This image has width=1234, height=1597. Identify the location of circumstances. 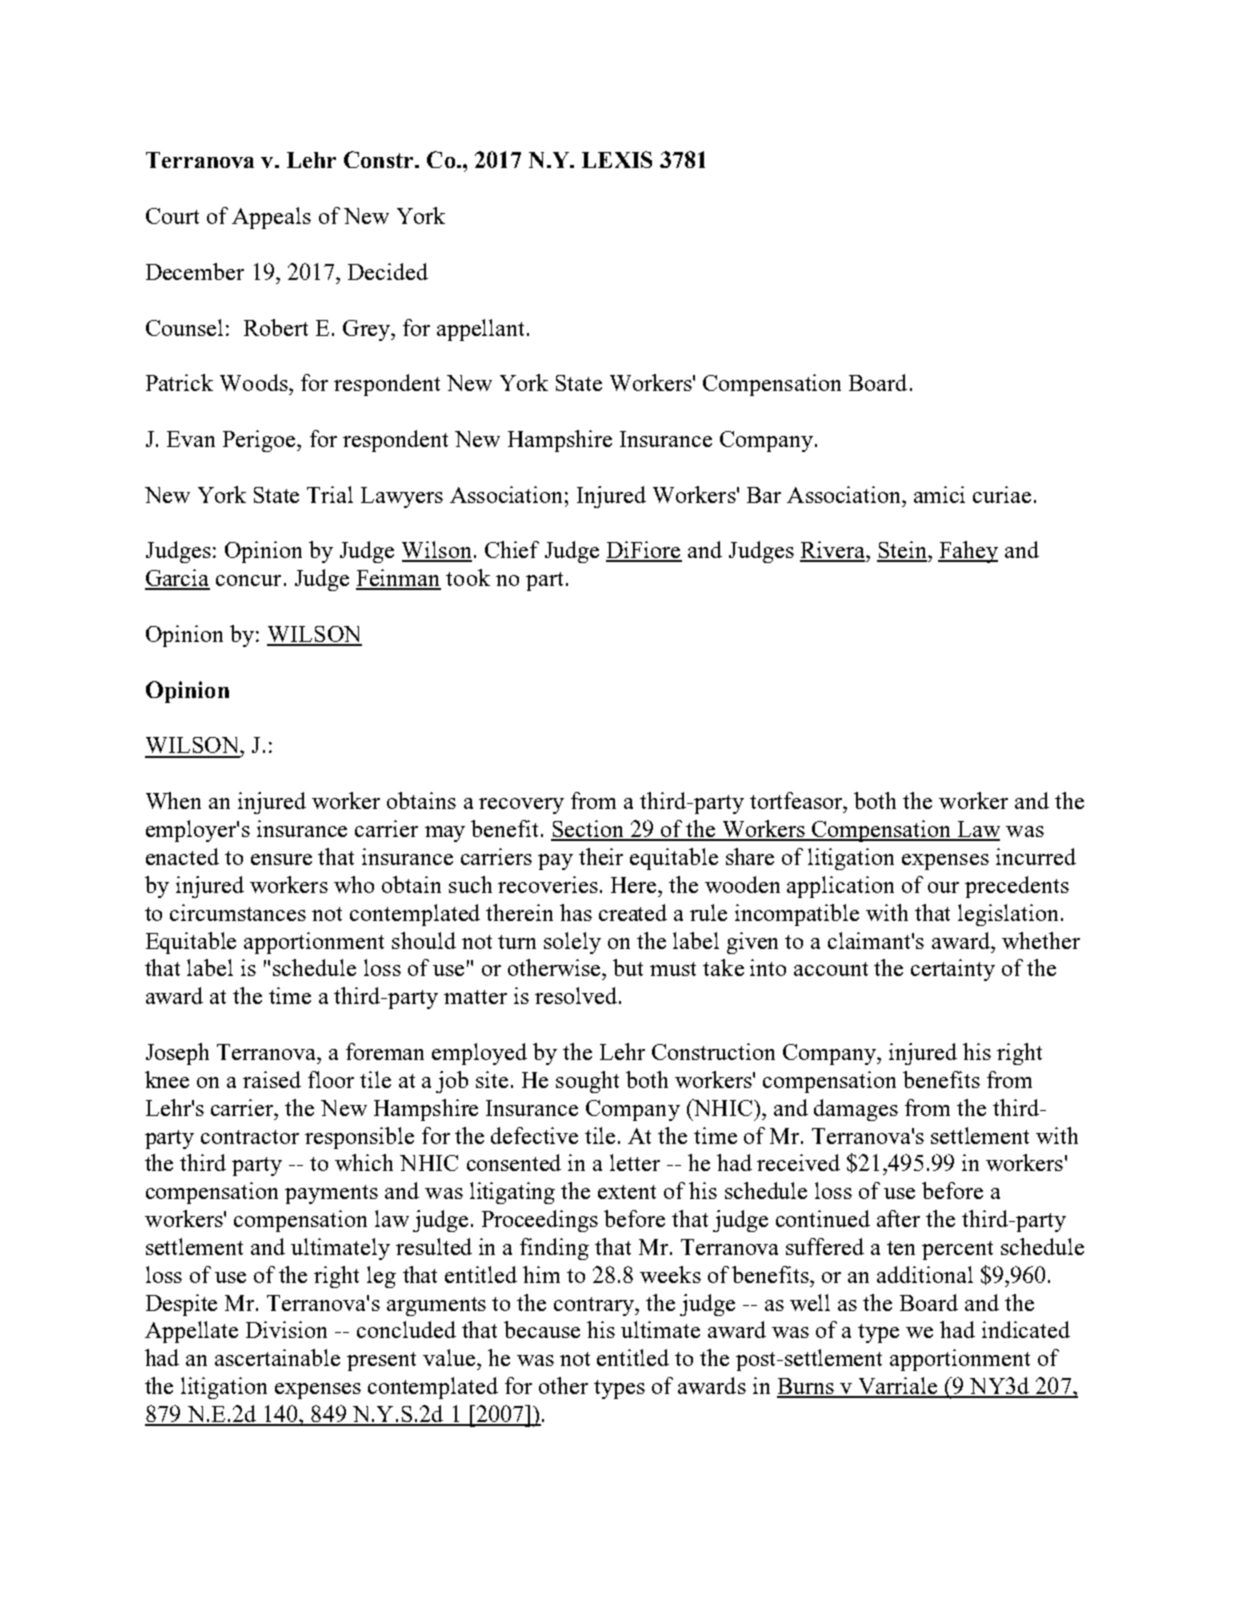
(238, 912).
